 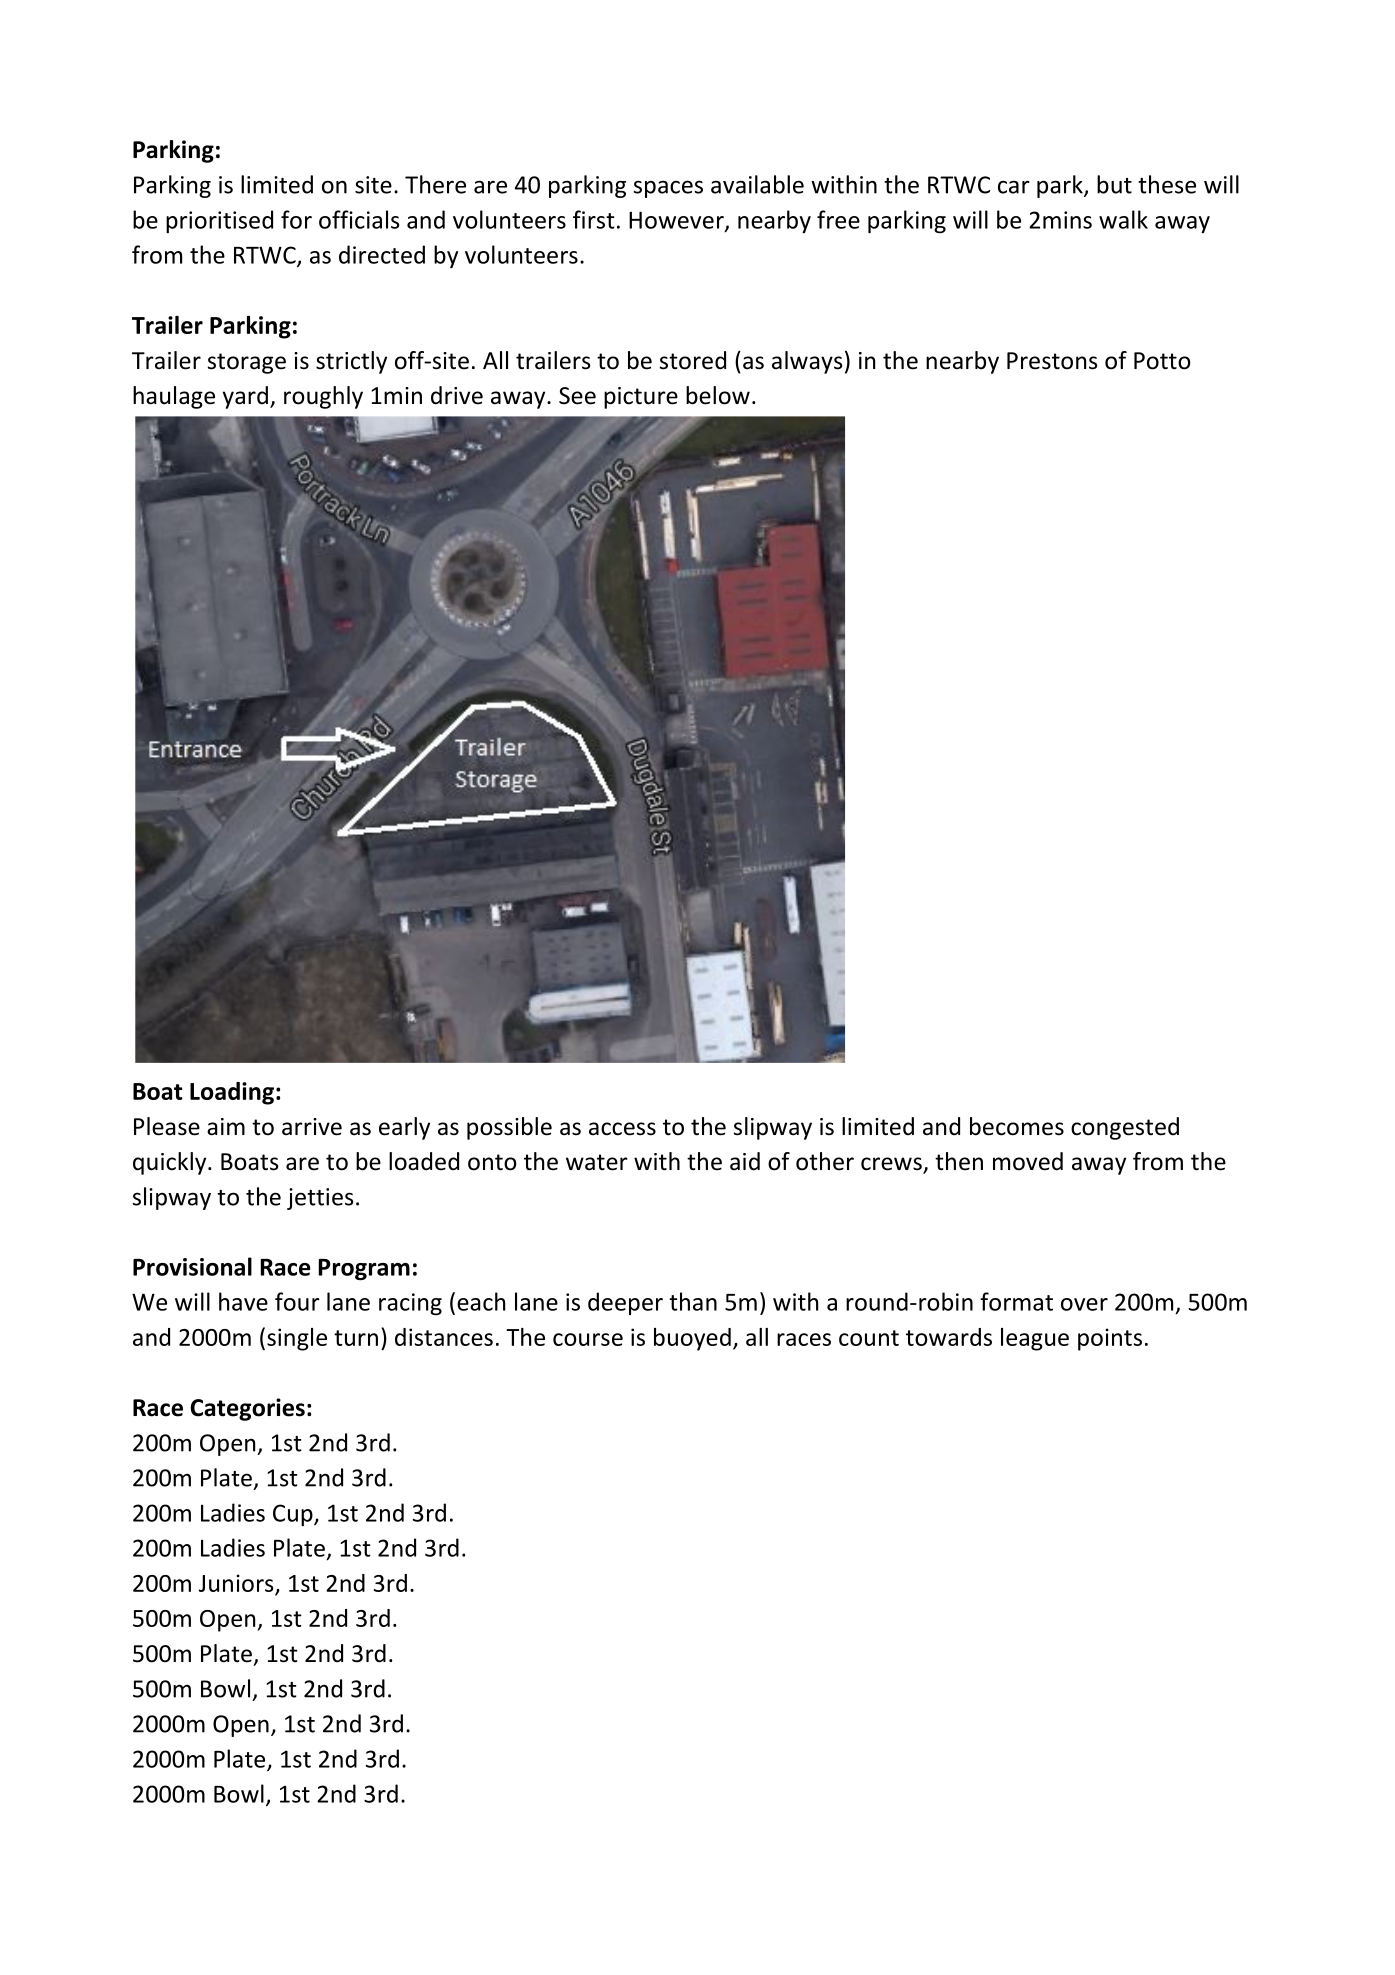 I want to click on Loading, so click(x=232, y=1093).
